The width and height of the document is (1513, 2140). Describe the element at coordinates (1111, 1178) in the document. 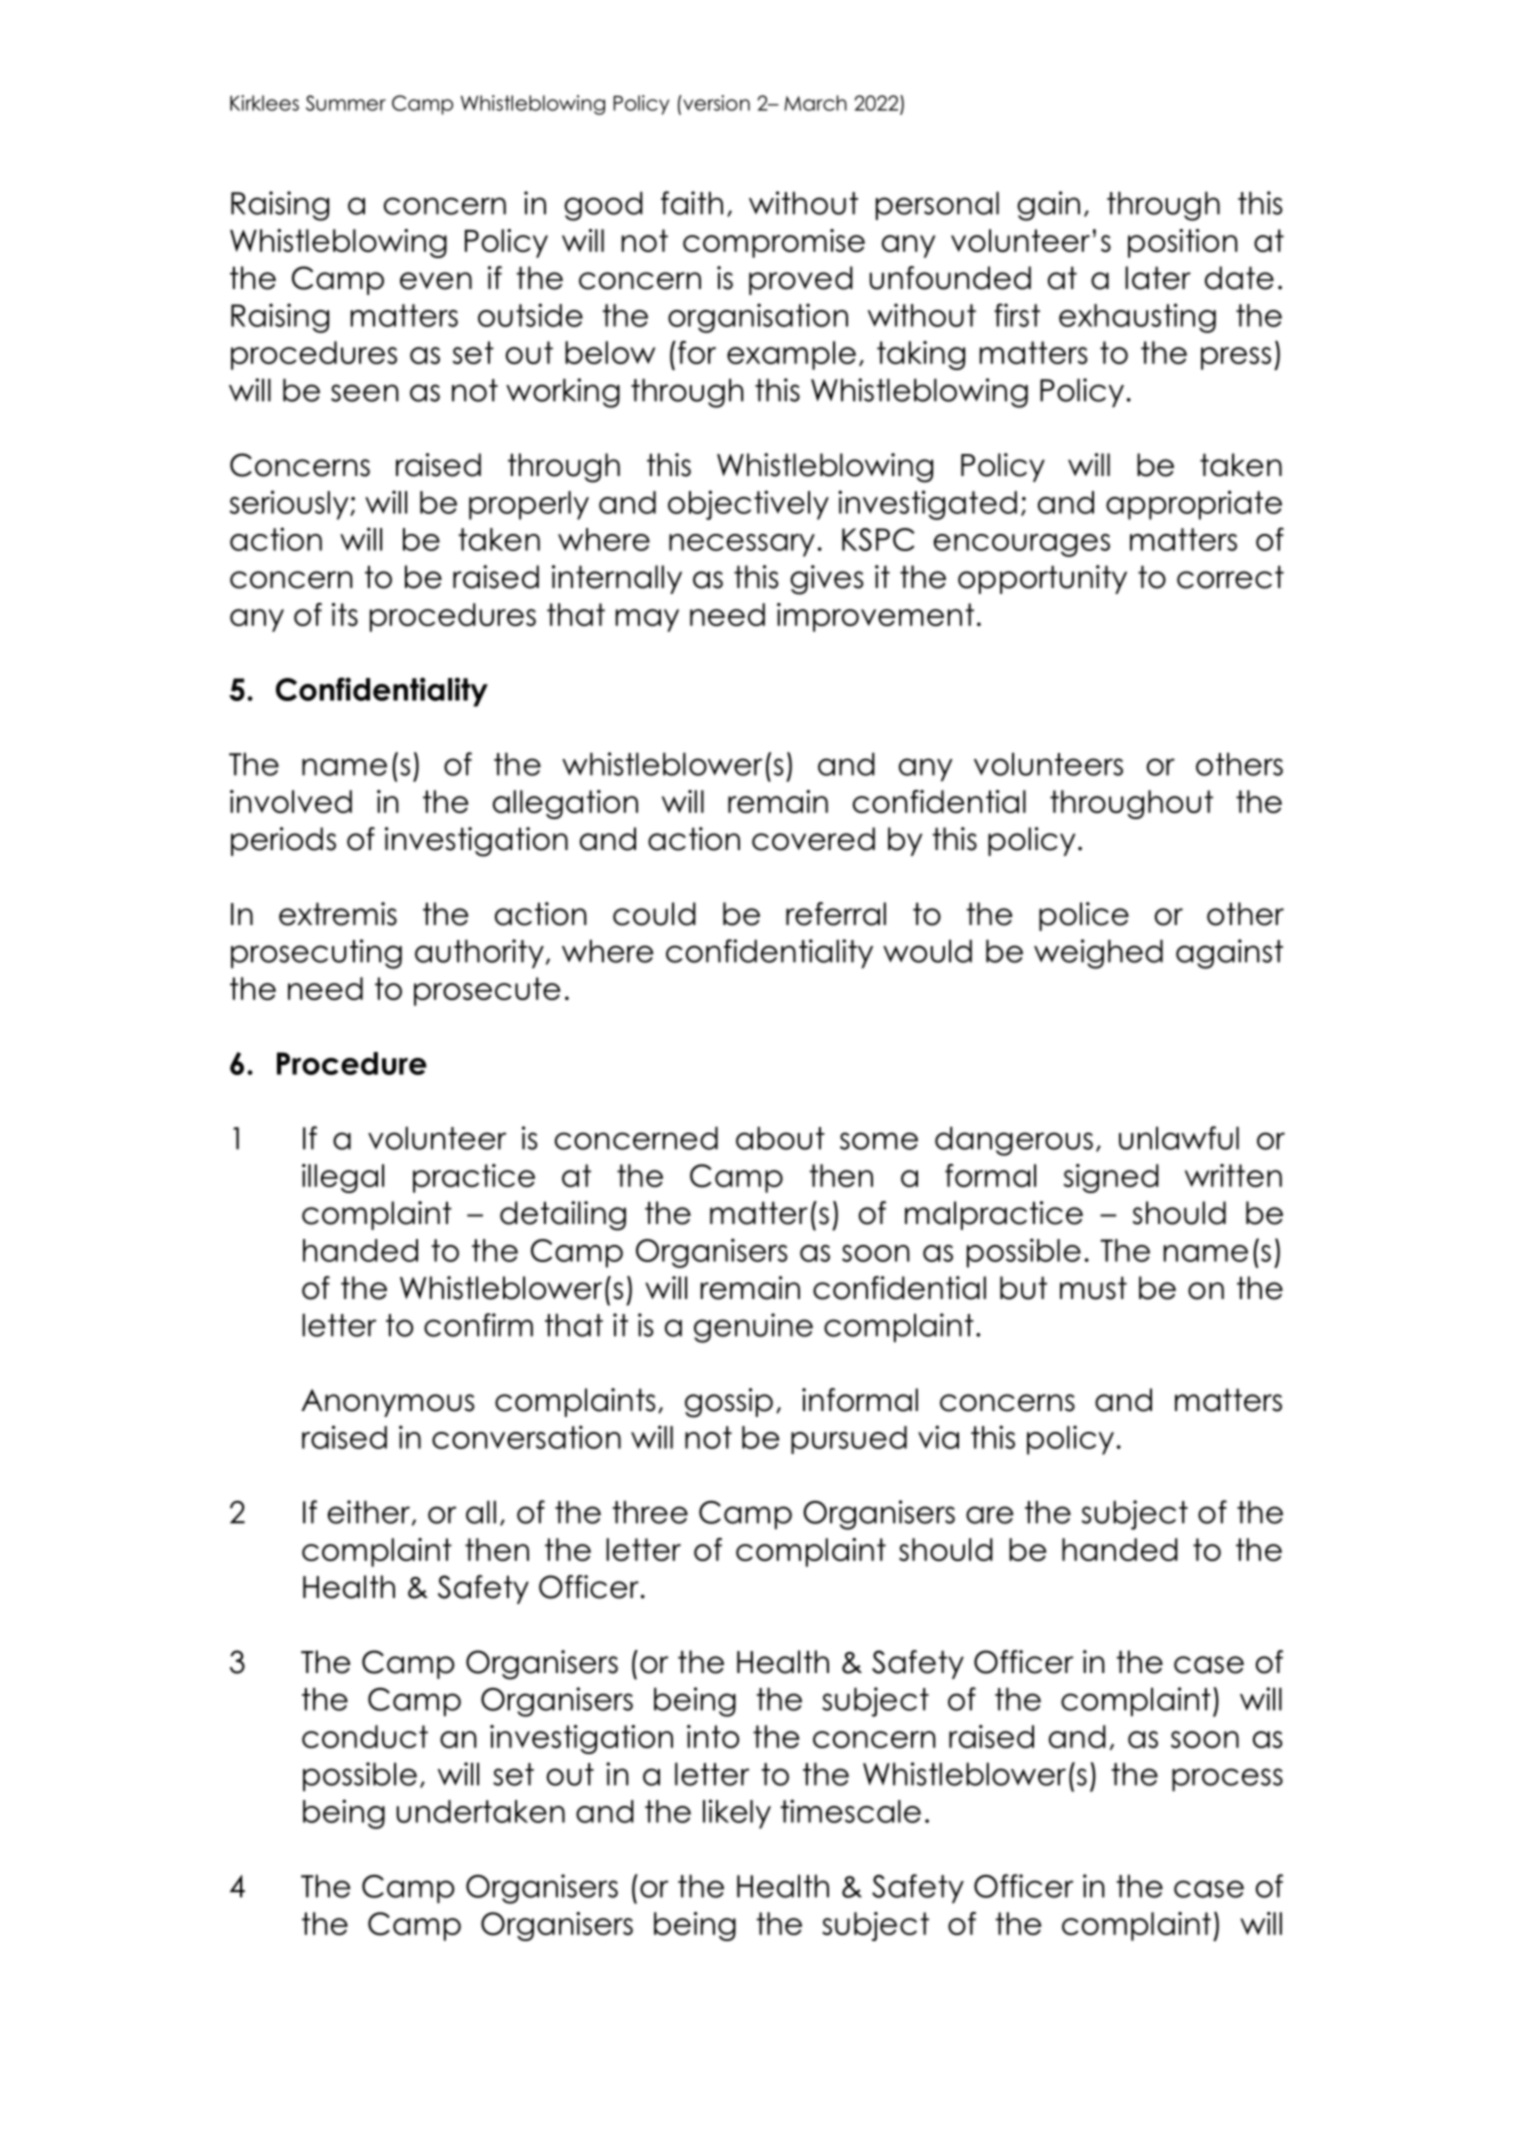

I see `signed` at that location.
